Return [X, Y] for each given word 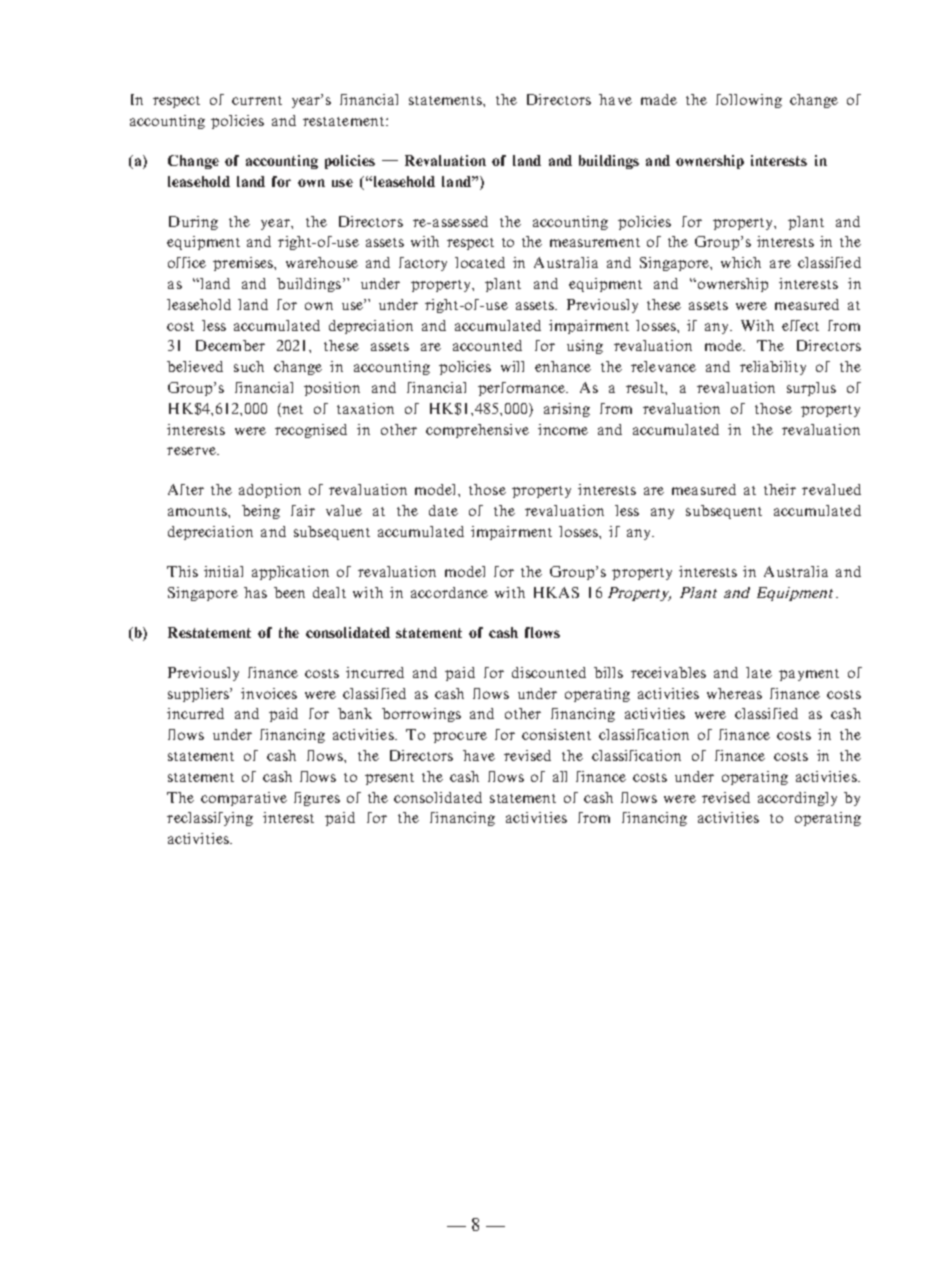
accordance [449, 592]
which [741, 262]
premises [244, 264]
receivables [668, 672]
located [480, 262]
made [659, 99]
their [780, 489]
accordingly [797, 799]
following [749, 101]
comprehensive [477, 431]
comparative [244, 799]
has [255, 592]
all [560, 776]
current [257, 100]
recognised [311, 431]
